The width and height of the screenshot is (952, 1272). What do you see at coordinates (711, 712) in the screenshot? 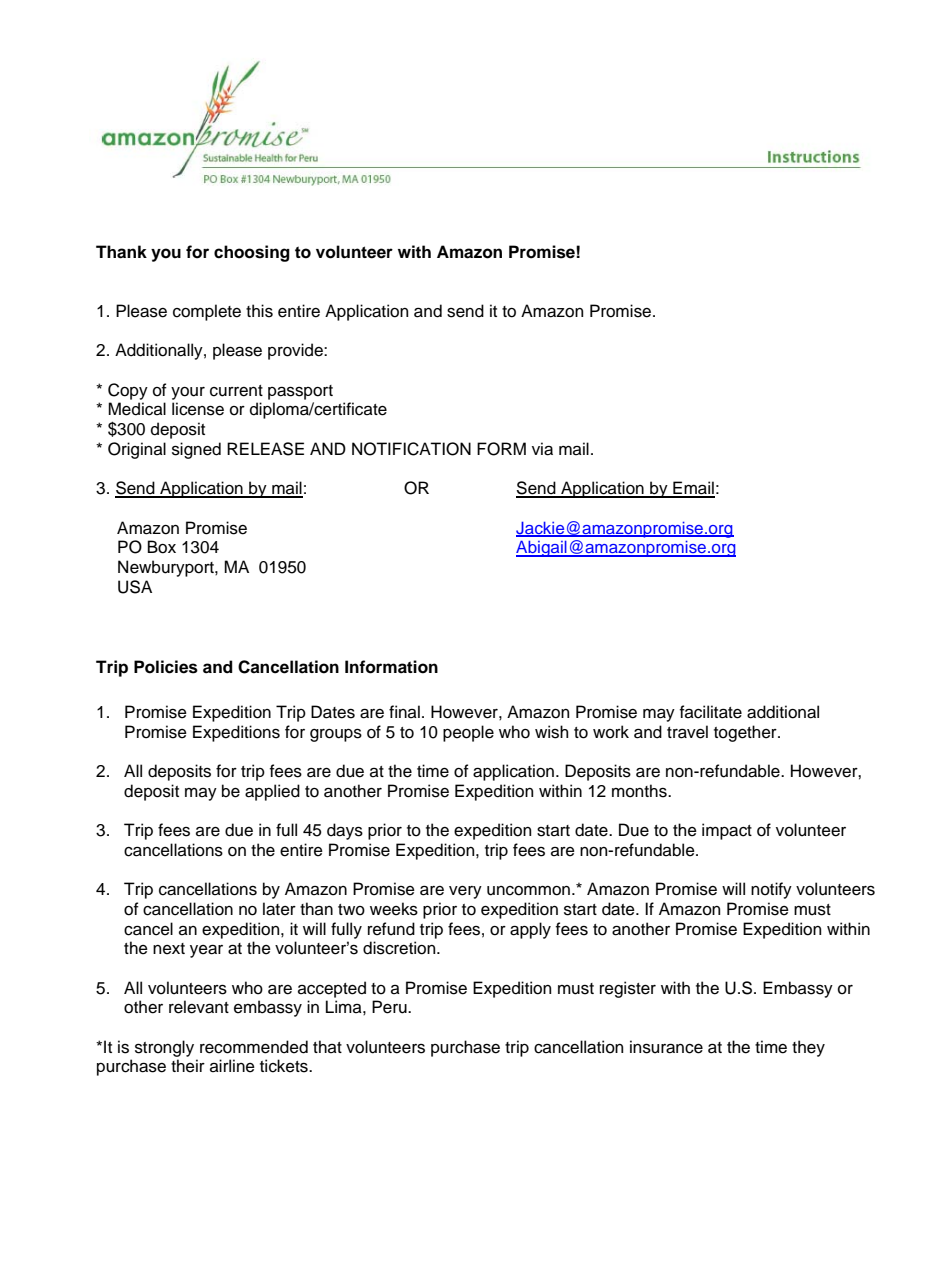
I see `facilitate` at bounding box center [711, 712].
